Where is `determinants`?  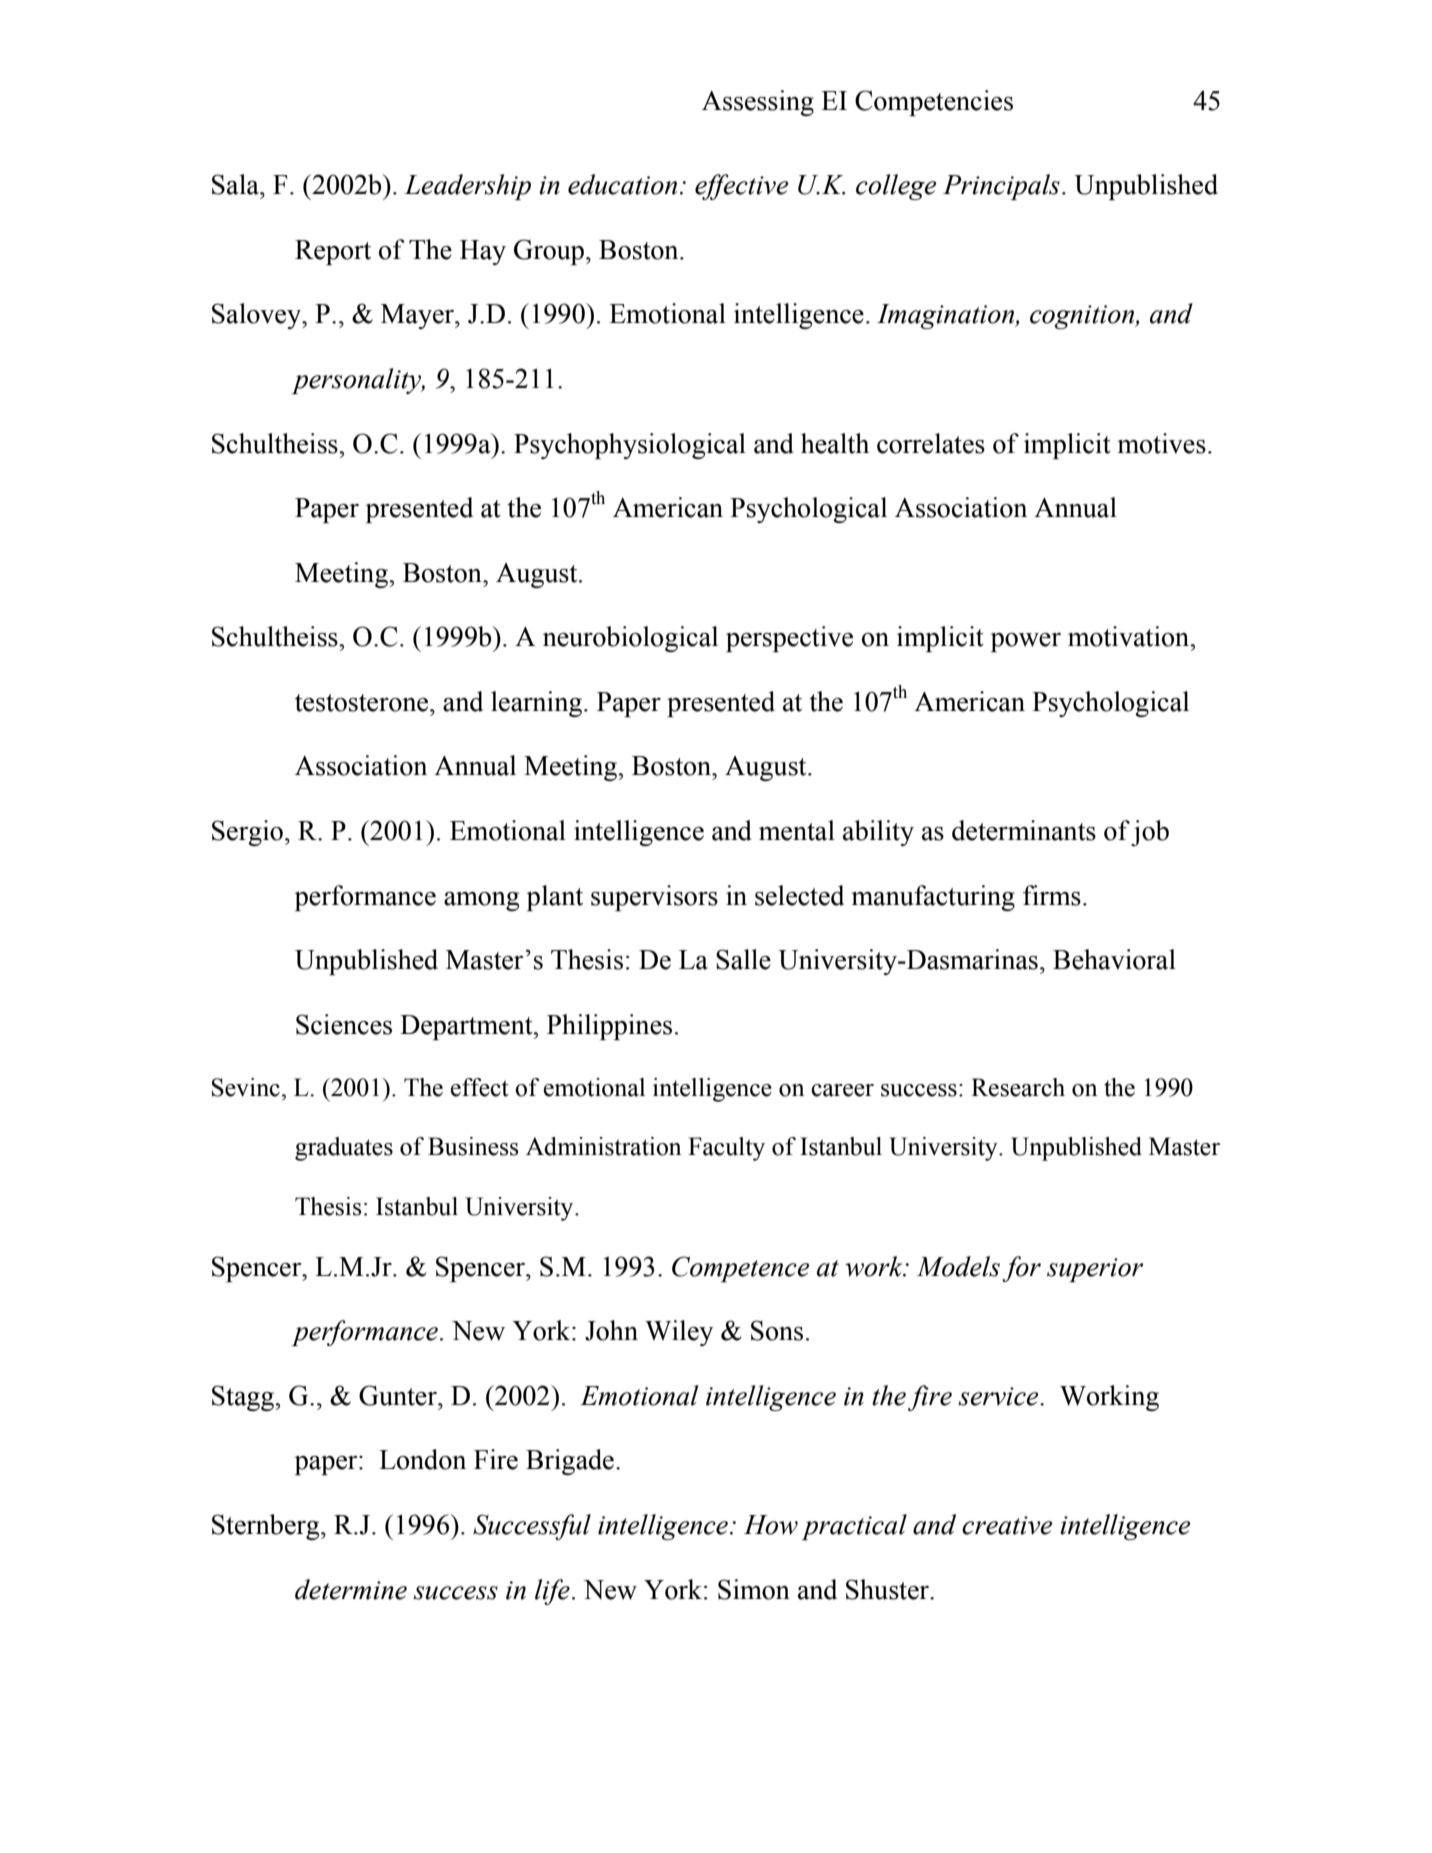
determinants is located at coordinates (1024, 830).
